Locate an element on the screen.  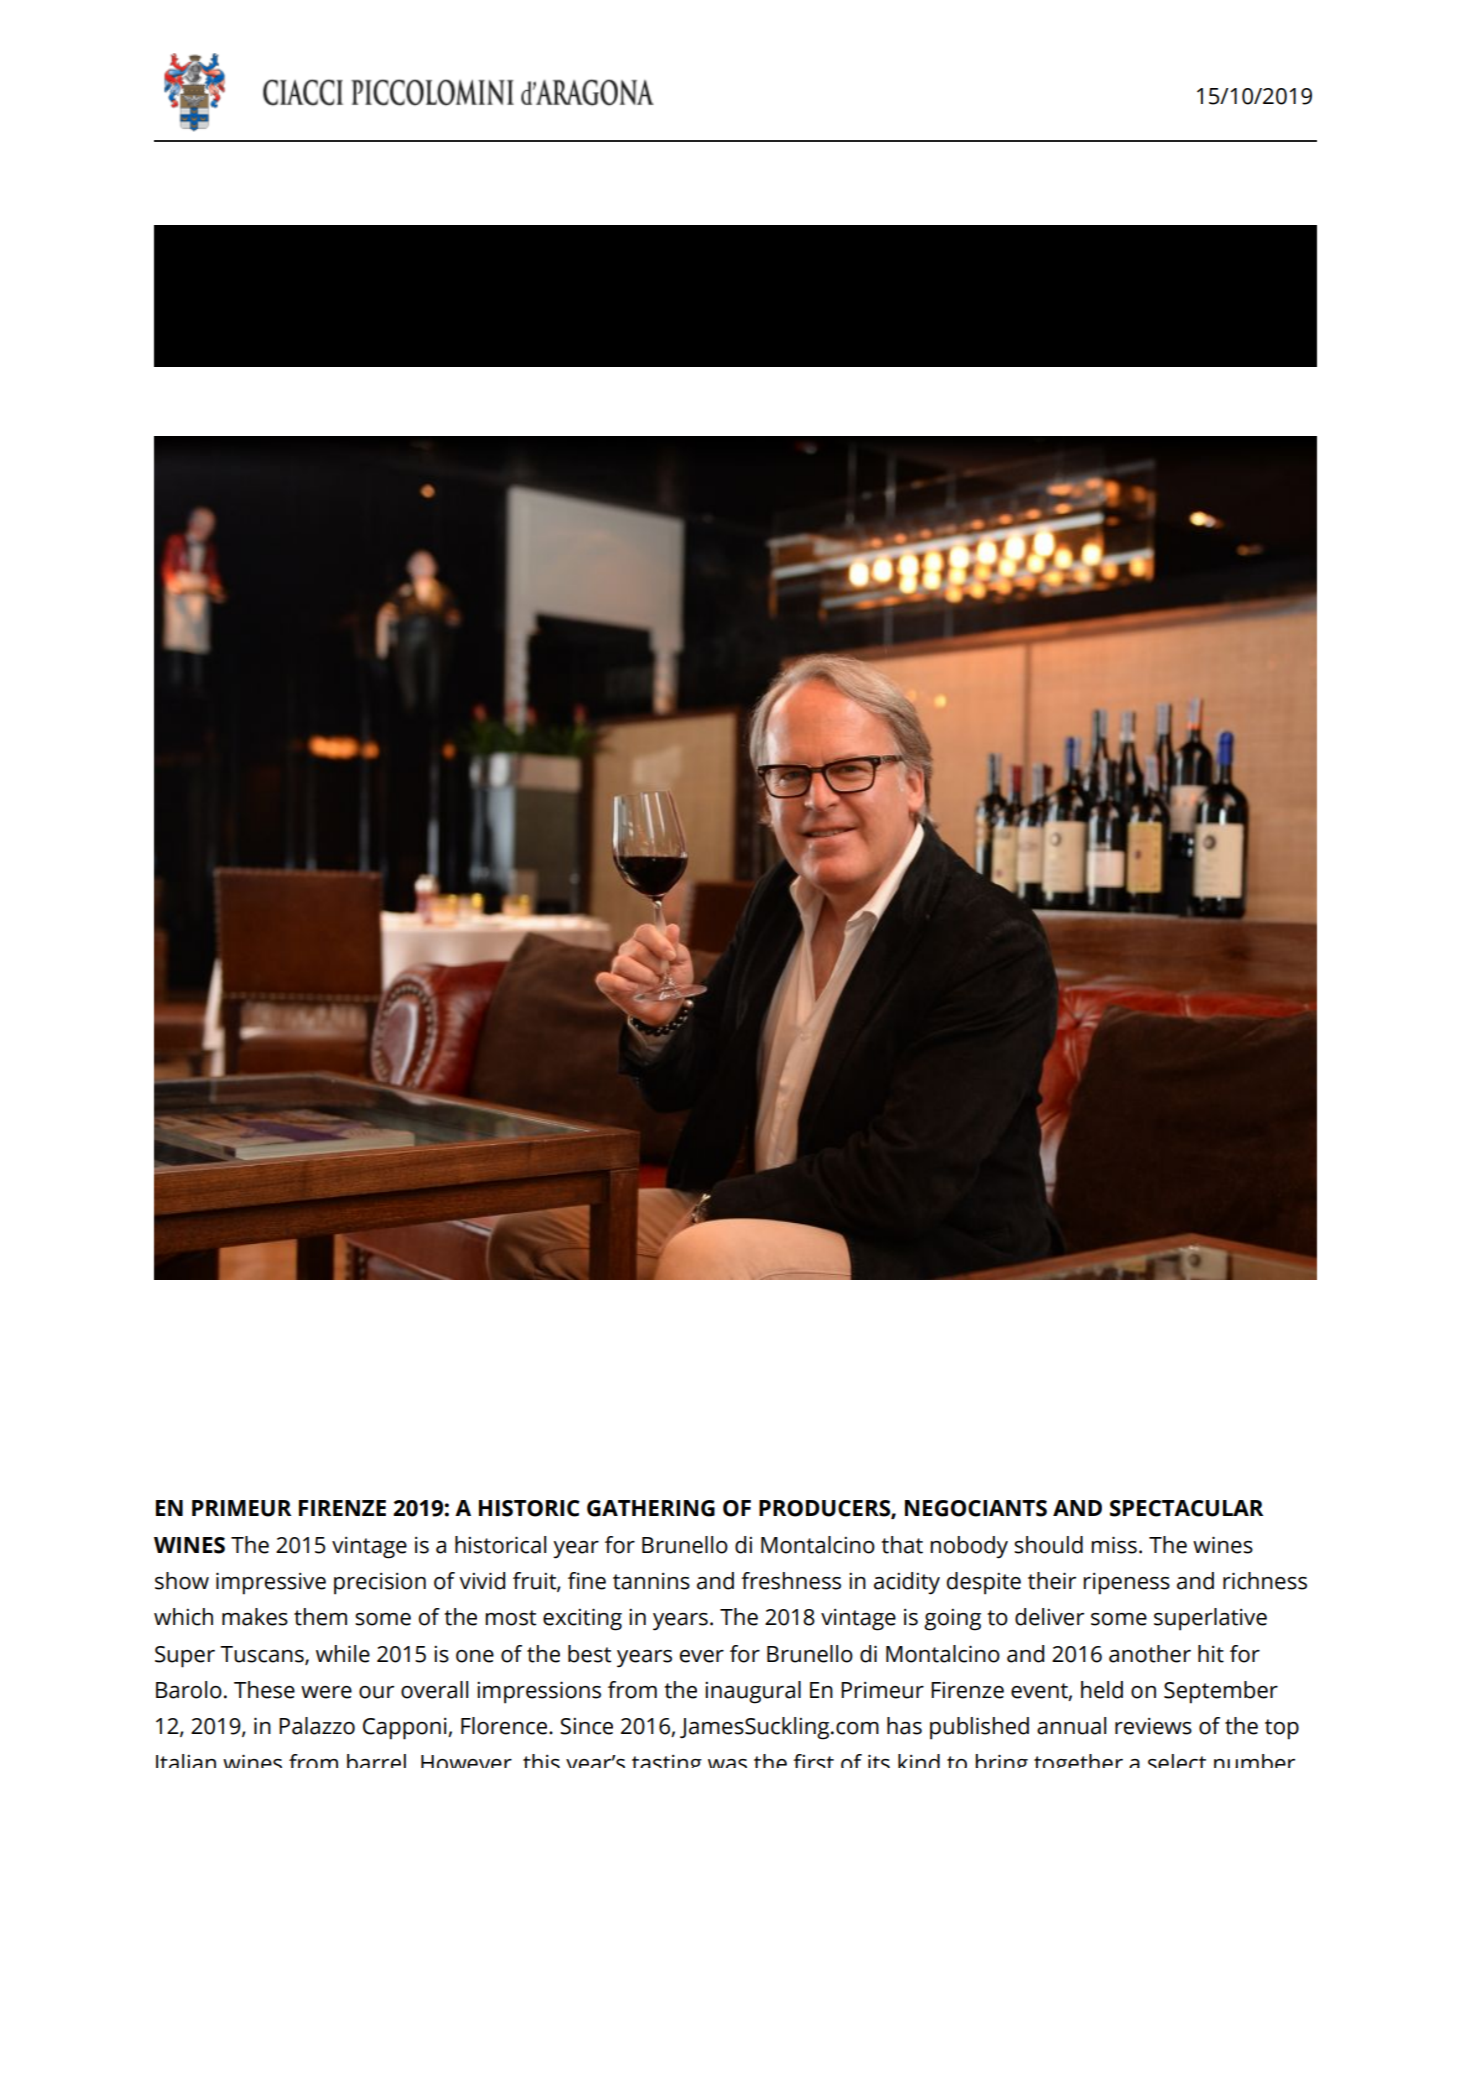
select is located at coordinates (1177, 1761).
